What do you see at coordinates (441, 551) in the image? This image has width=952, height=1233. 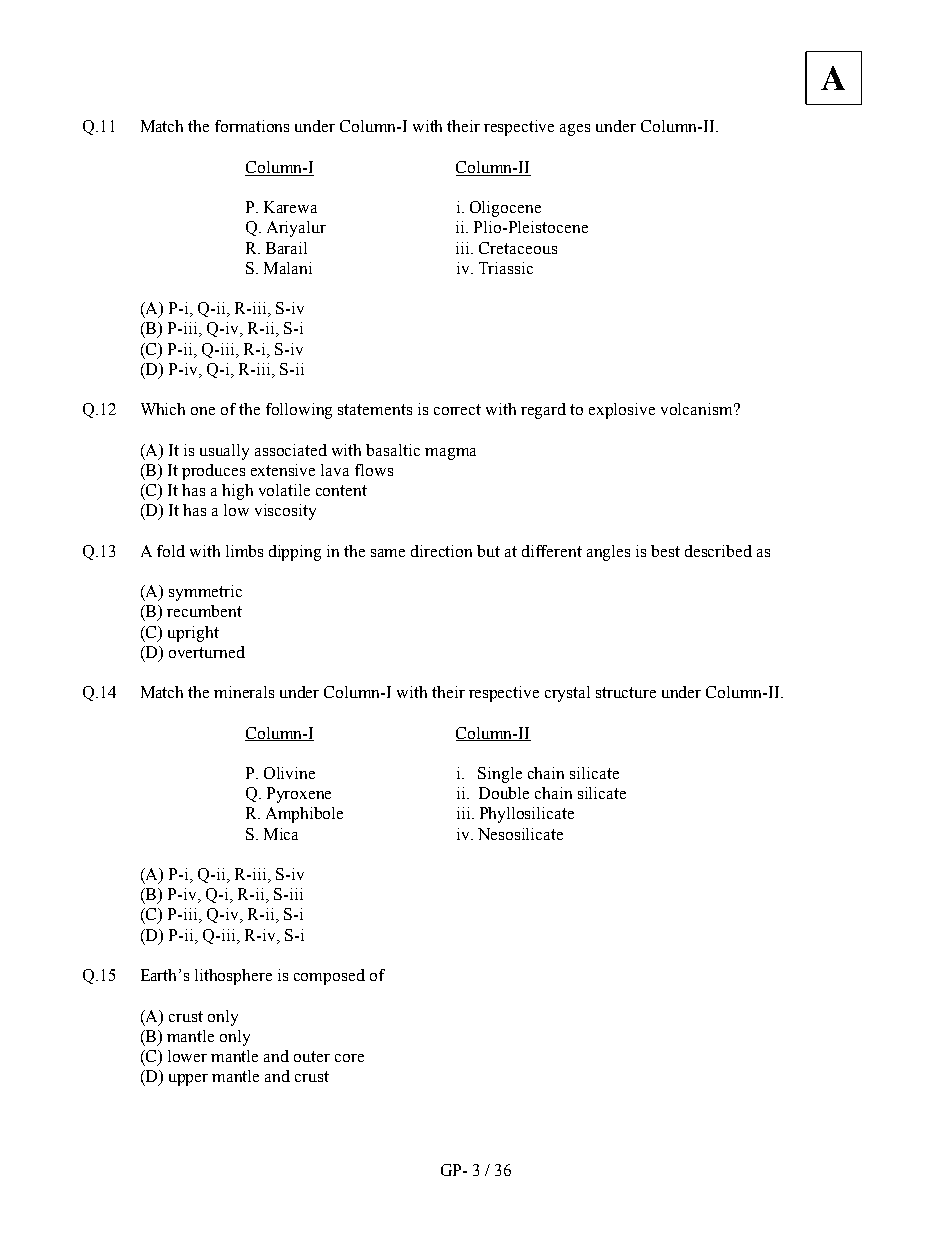 I see `direction` at bounding box center [441, 551].
